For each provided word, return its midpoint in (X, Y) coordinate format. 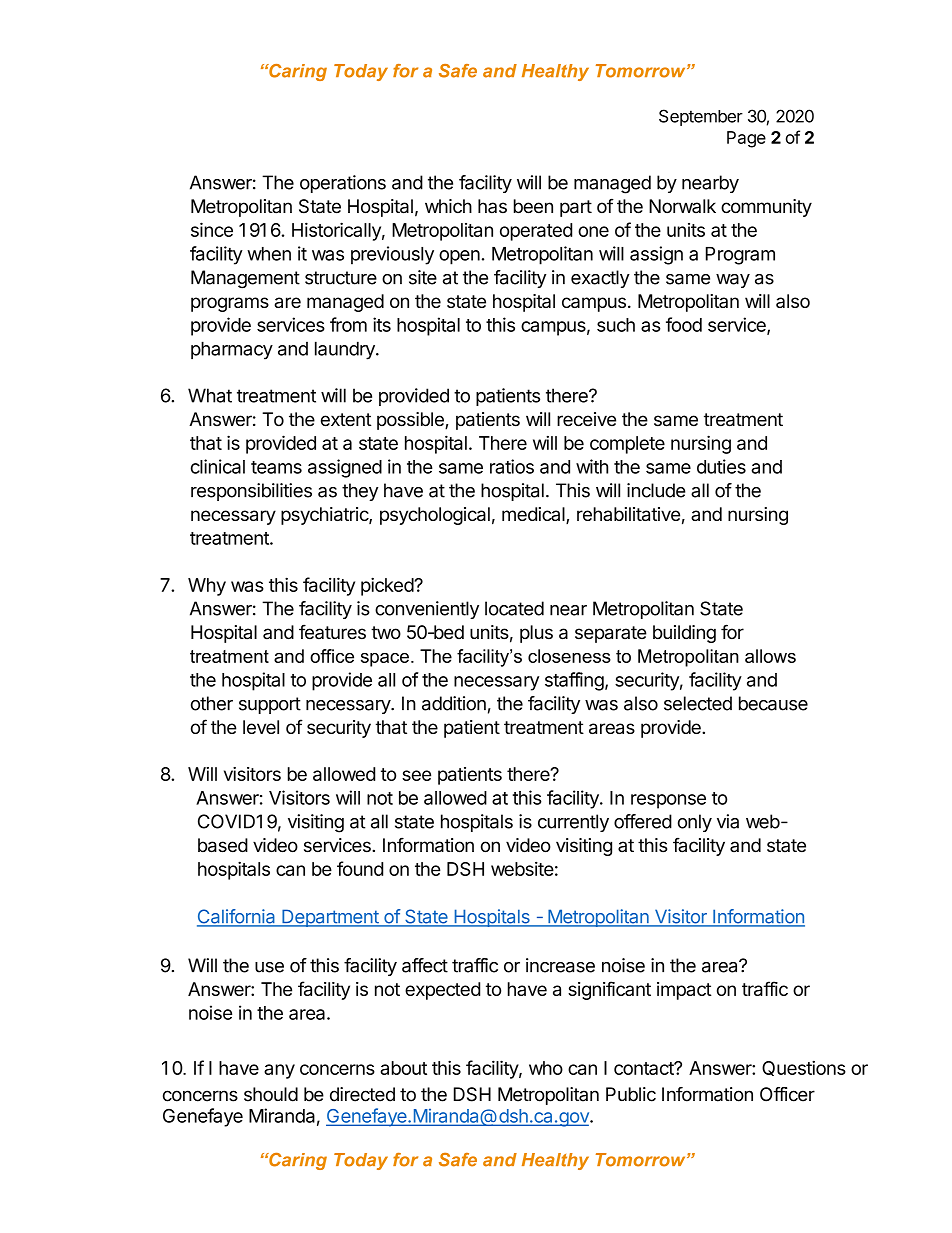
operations (343, 184)
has (492, 206)
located (514, 608)
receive (586, 419)
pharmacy (232, 350)
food (684, 324)
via (728, 821)
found (360, 868)
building (684, 634)
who (546, 1068)
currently (573, 823)
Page (746, 139)
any (279, 1071)
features (332, 632)
